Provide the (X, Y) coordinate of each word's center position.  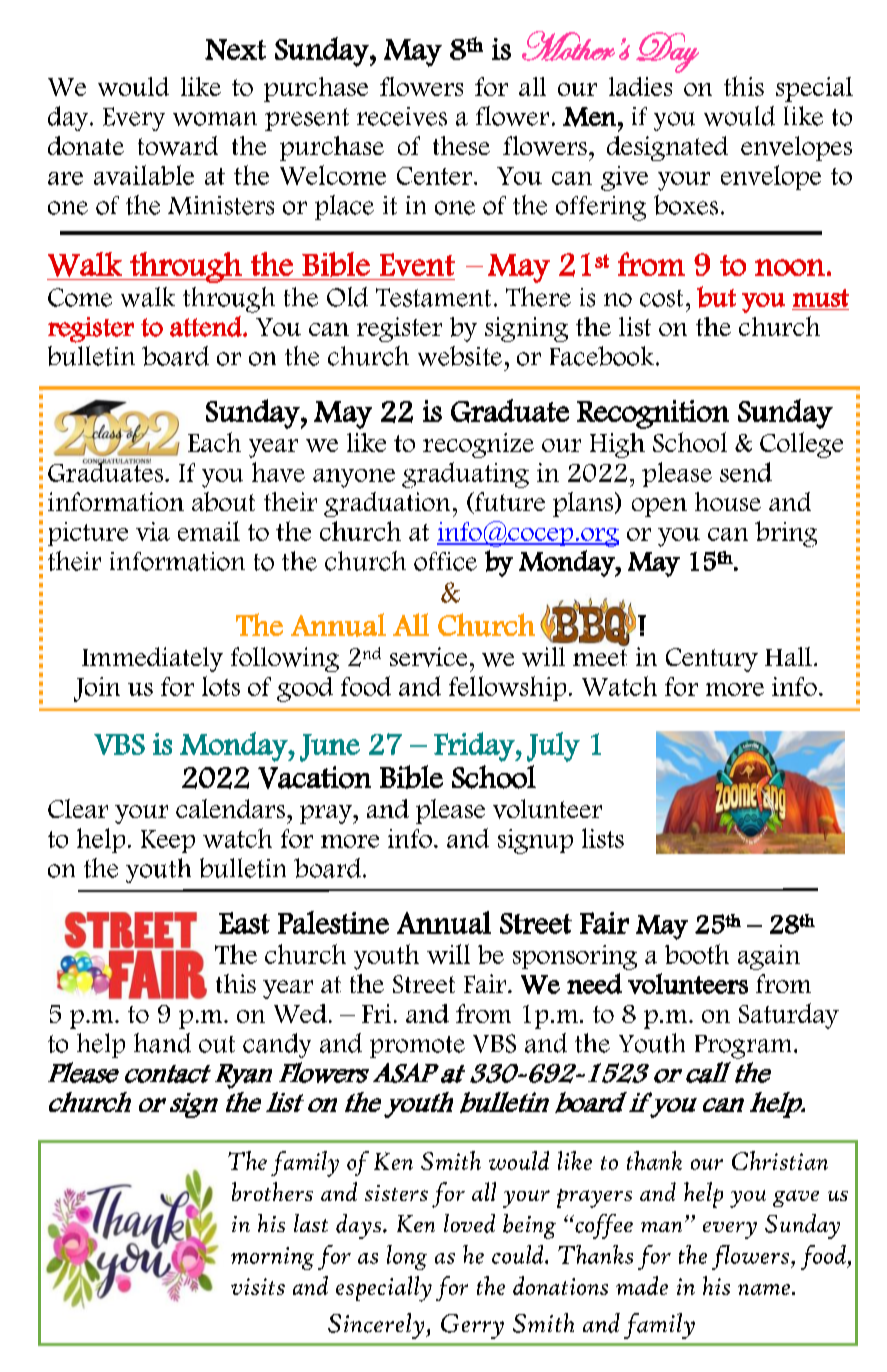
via (153, 531)
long (407, 1257)
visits (258, 1286)
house (728, 501)
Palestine (333, 922)
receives (402, 116)
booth (697, 954)
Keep (168, 841)
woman (215, 119)
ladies (640, 86)
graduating (465, 475)
